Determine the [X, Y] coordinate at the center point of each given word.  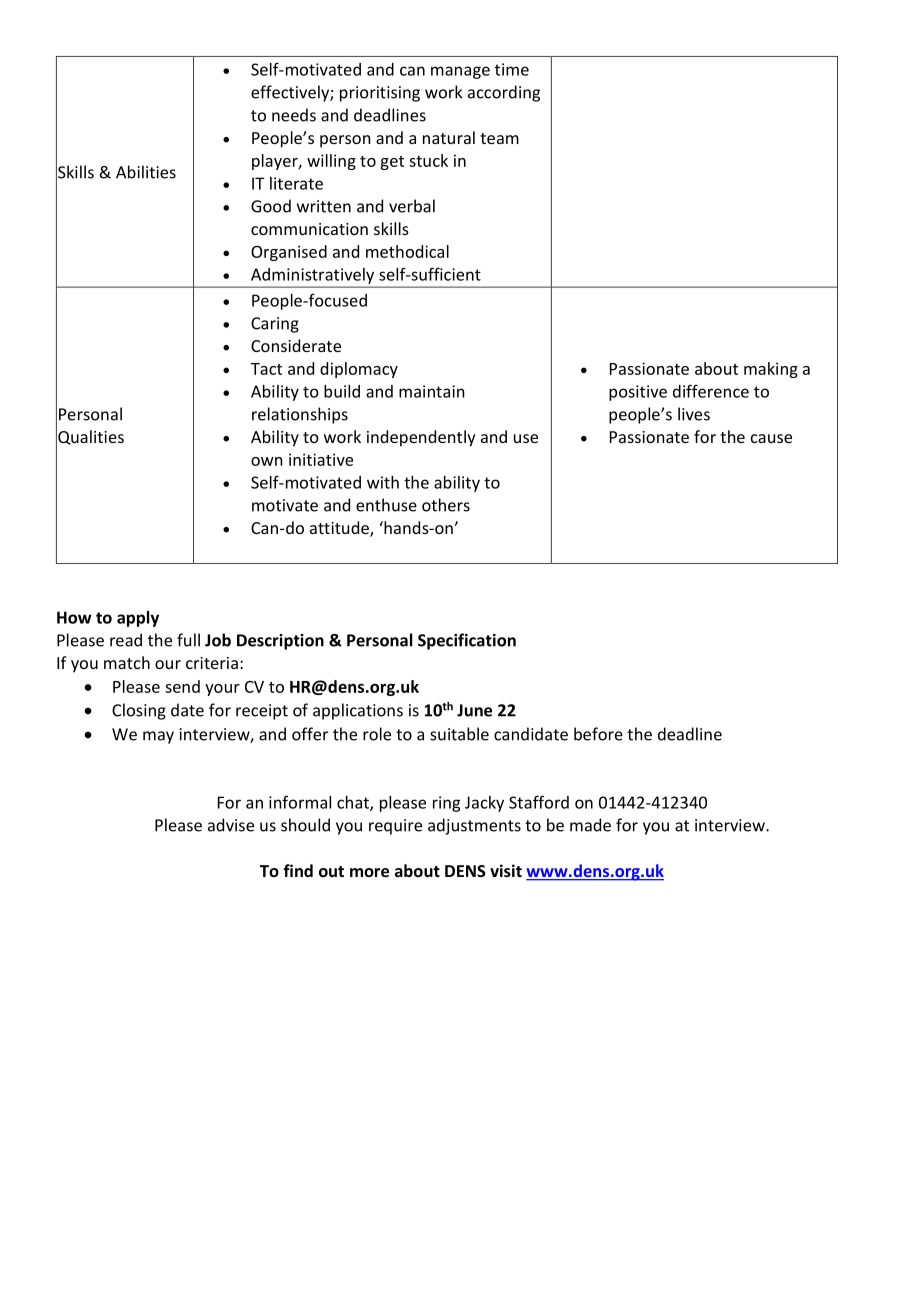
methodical [407, 251]
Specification [467, 641]
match [127, 662]
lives [694, 414]
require [395, 827]
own [267, 461]
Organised [289, 253]
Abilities [146, 172]
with [383, 482]
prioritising [380, 94]
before [598, 734]
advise [231, 825]
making [771, 370]
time [512, 69]
